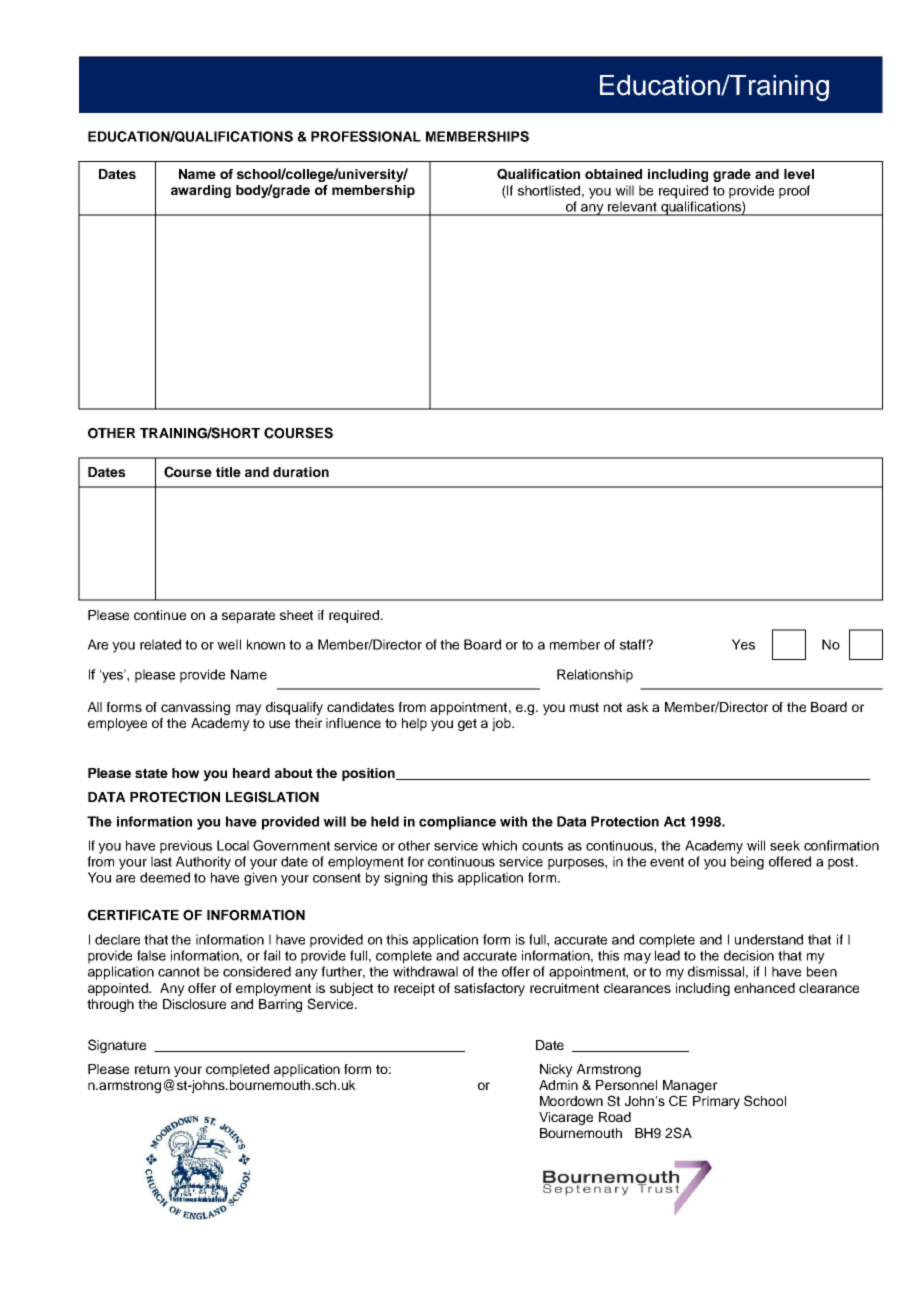  I want to click on Relationship, so click(595, 676).
